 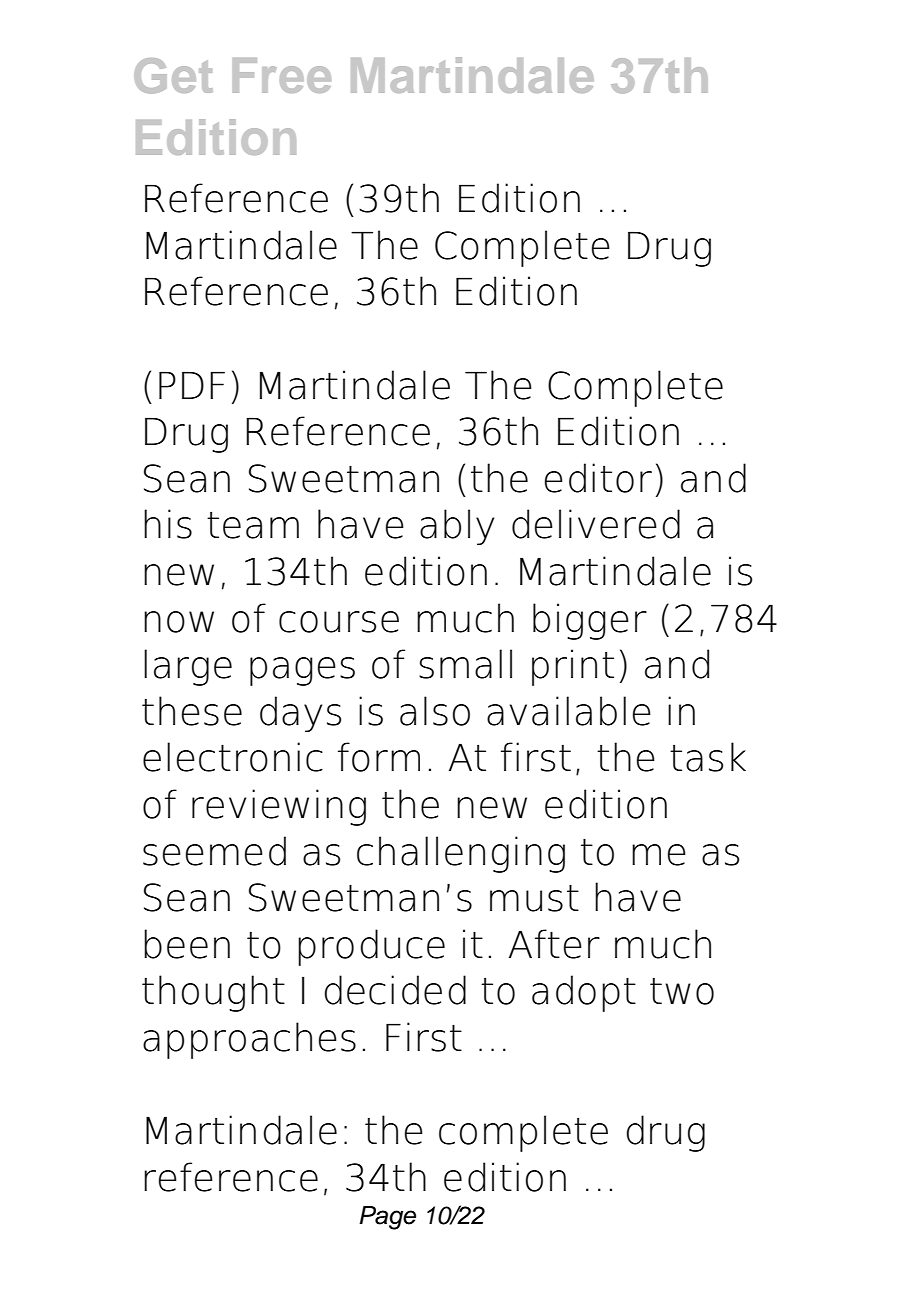 I want to click on task, so click(x=708, y=757).
